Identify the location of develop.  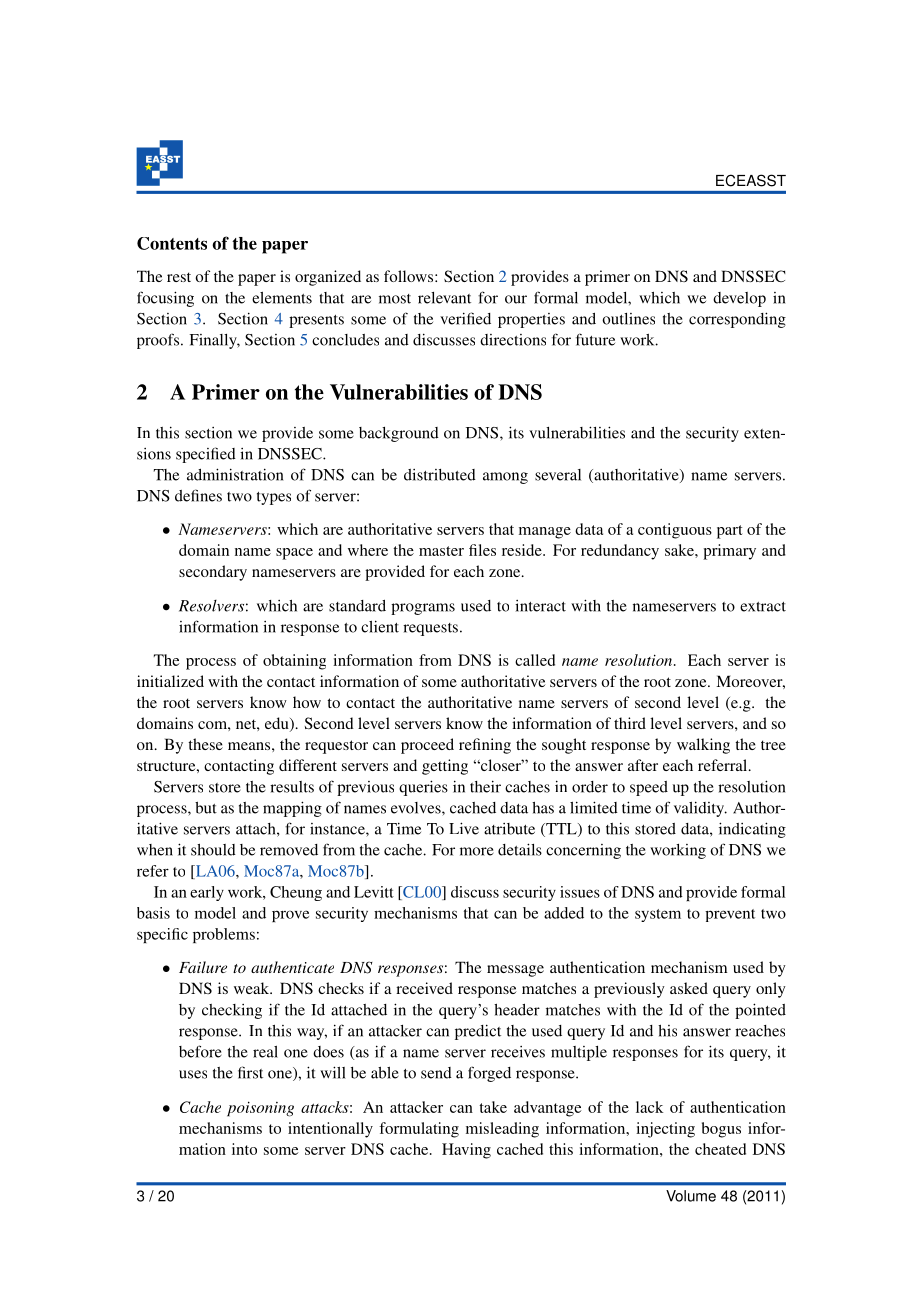
(739, 299).
